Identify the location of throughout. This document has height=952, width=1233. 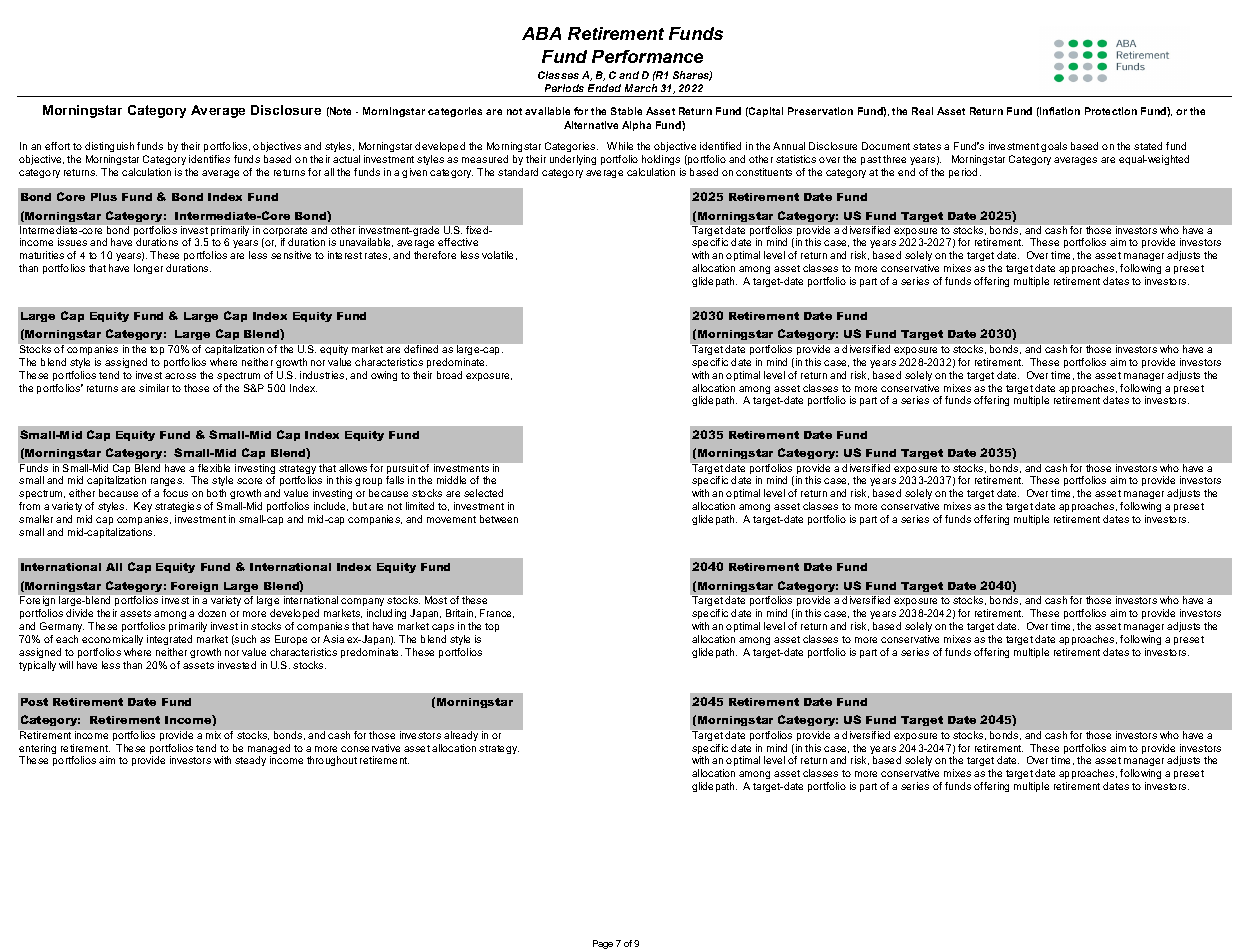
(332, 761).
